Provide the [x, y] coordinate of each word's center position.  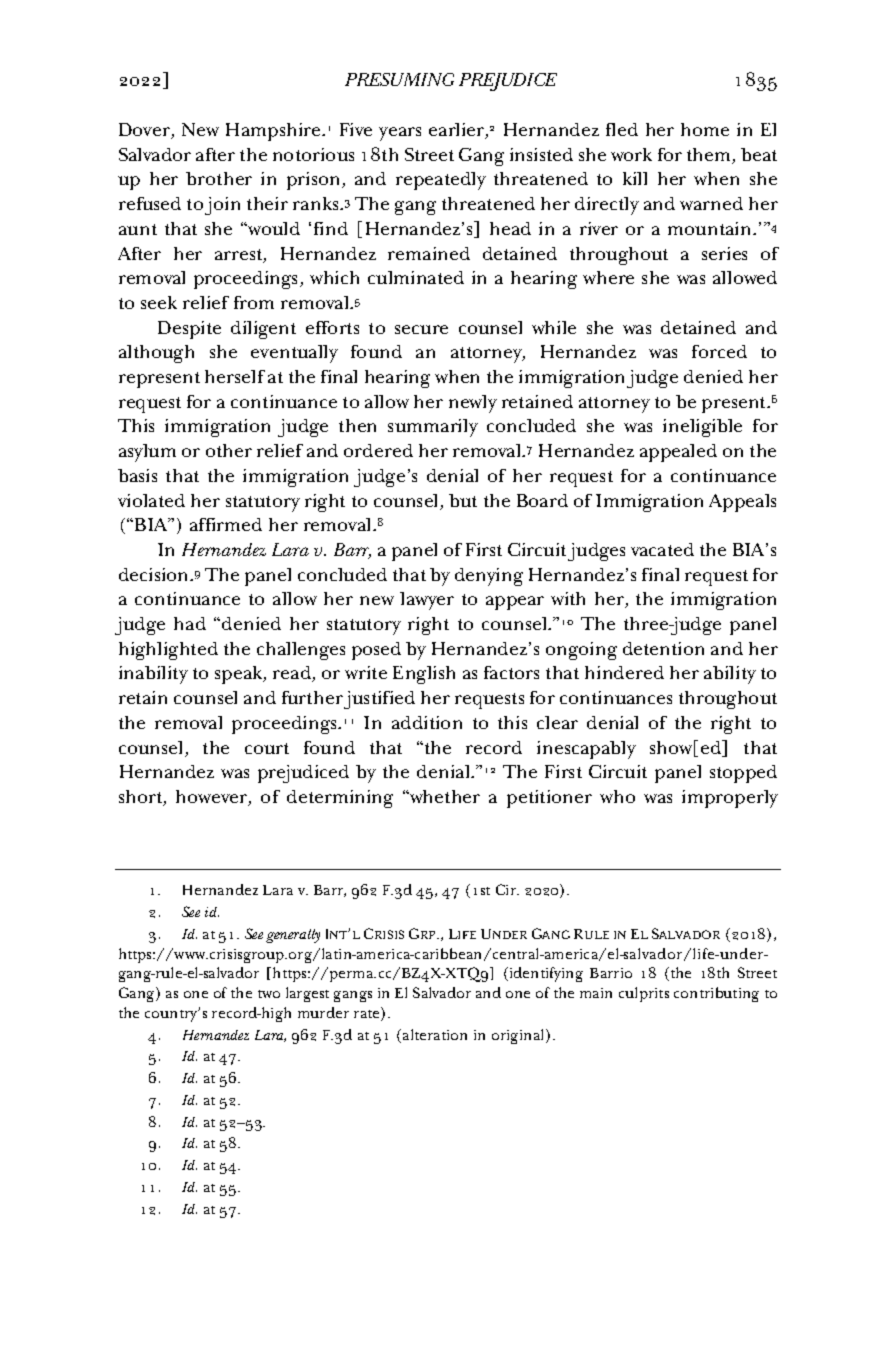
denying [489, 577]
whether [444, 796]
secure [421, 329]
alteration [435, 1034]
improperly [730, 799]
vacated [662, 549]
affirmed [226, 524]
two [269, 994]
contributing [716, 994]
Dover [145, 131]
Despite [189, 330]
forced [719, 351]
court [267, 748]
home [705, 129]
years [400, 134]
